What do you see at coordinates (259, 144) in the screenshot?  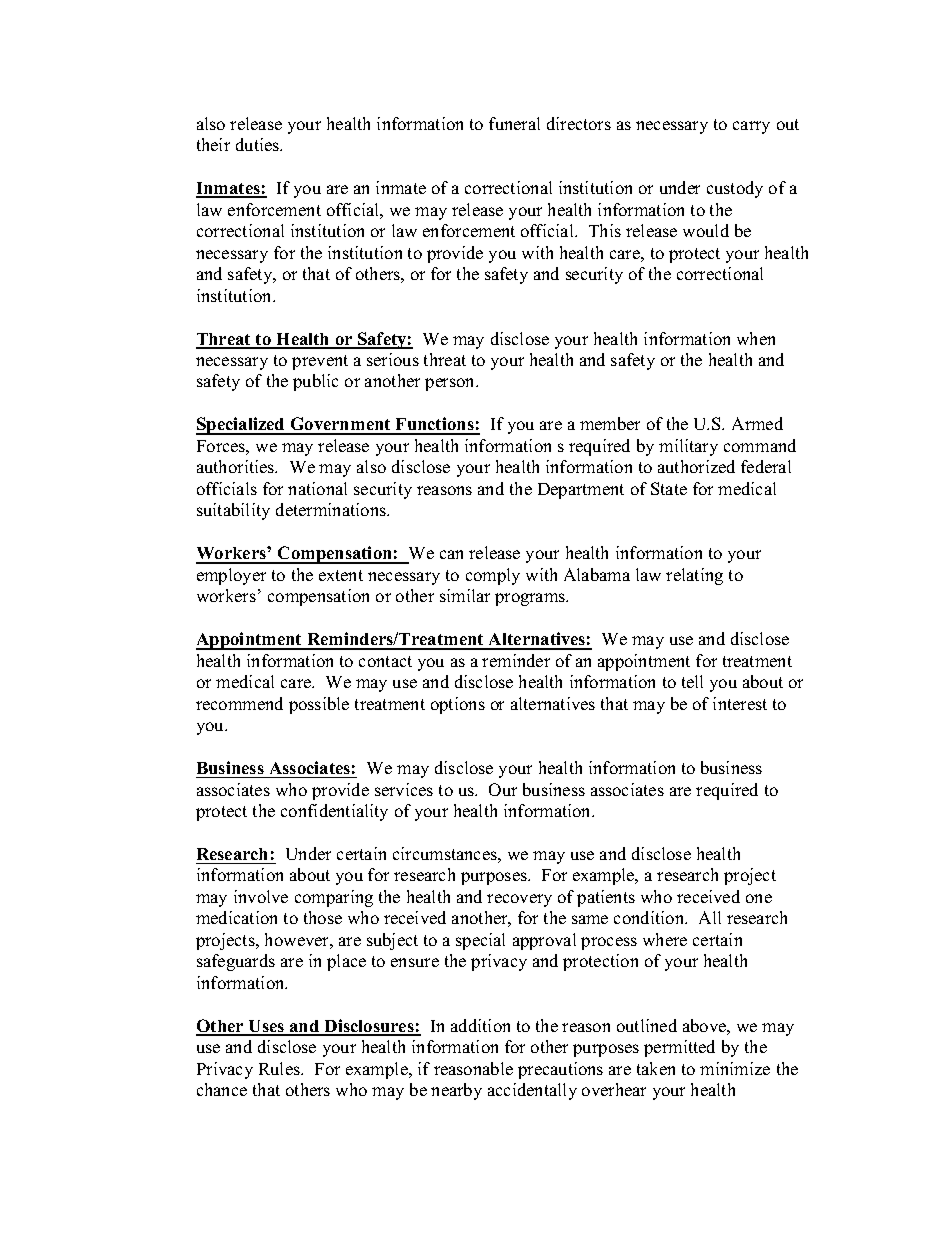 I see `duties` at bounding box center [259, 144].
